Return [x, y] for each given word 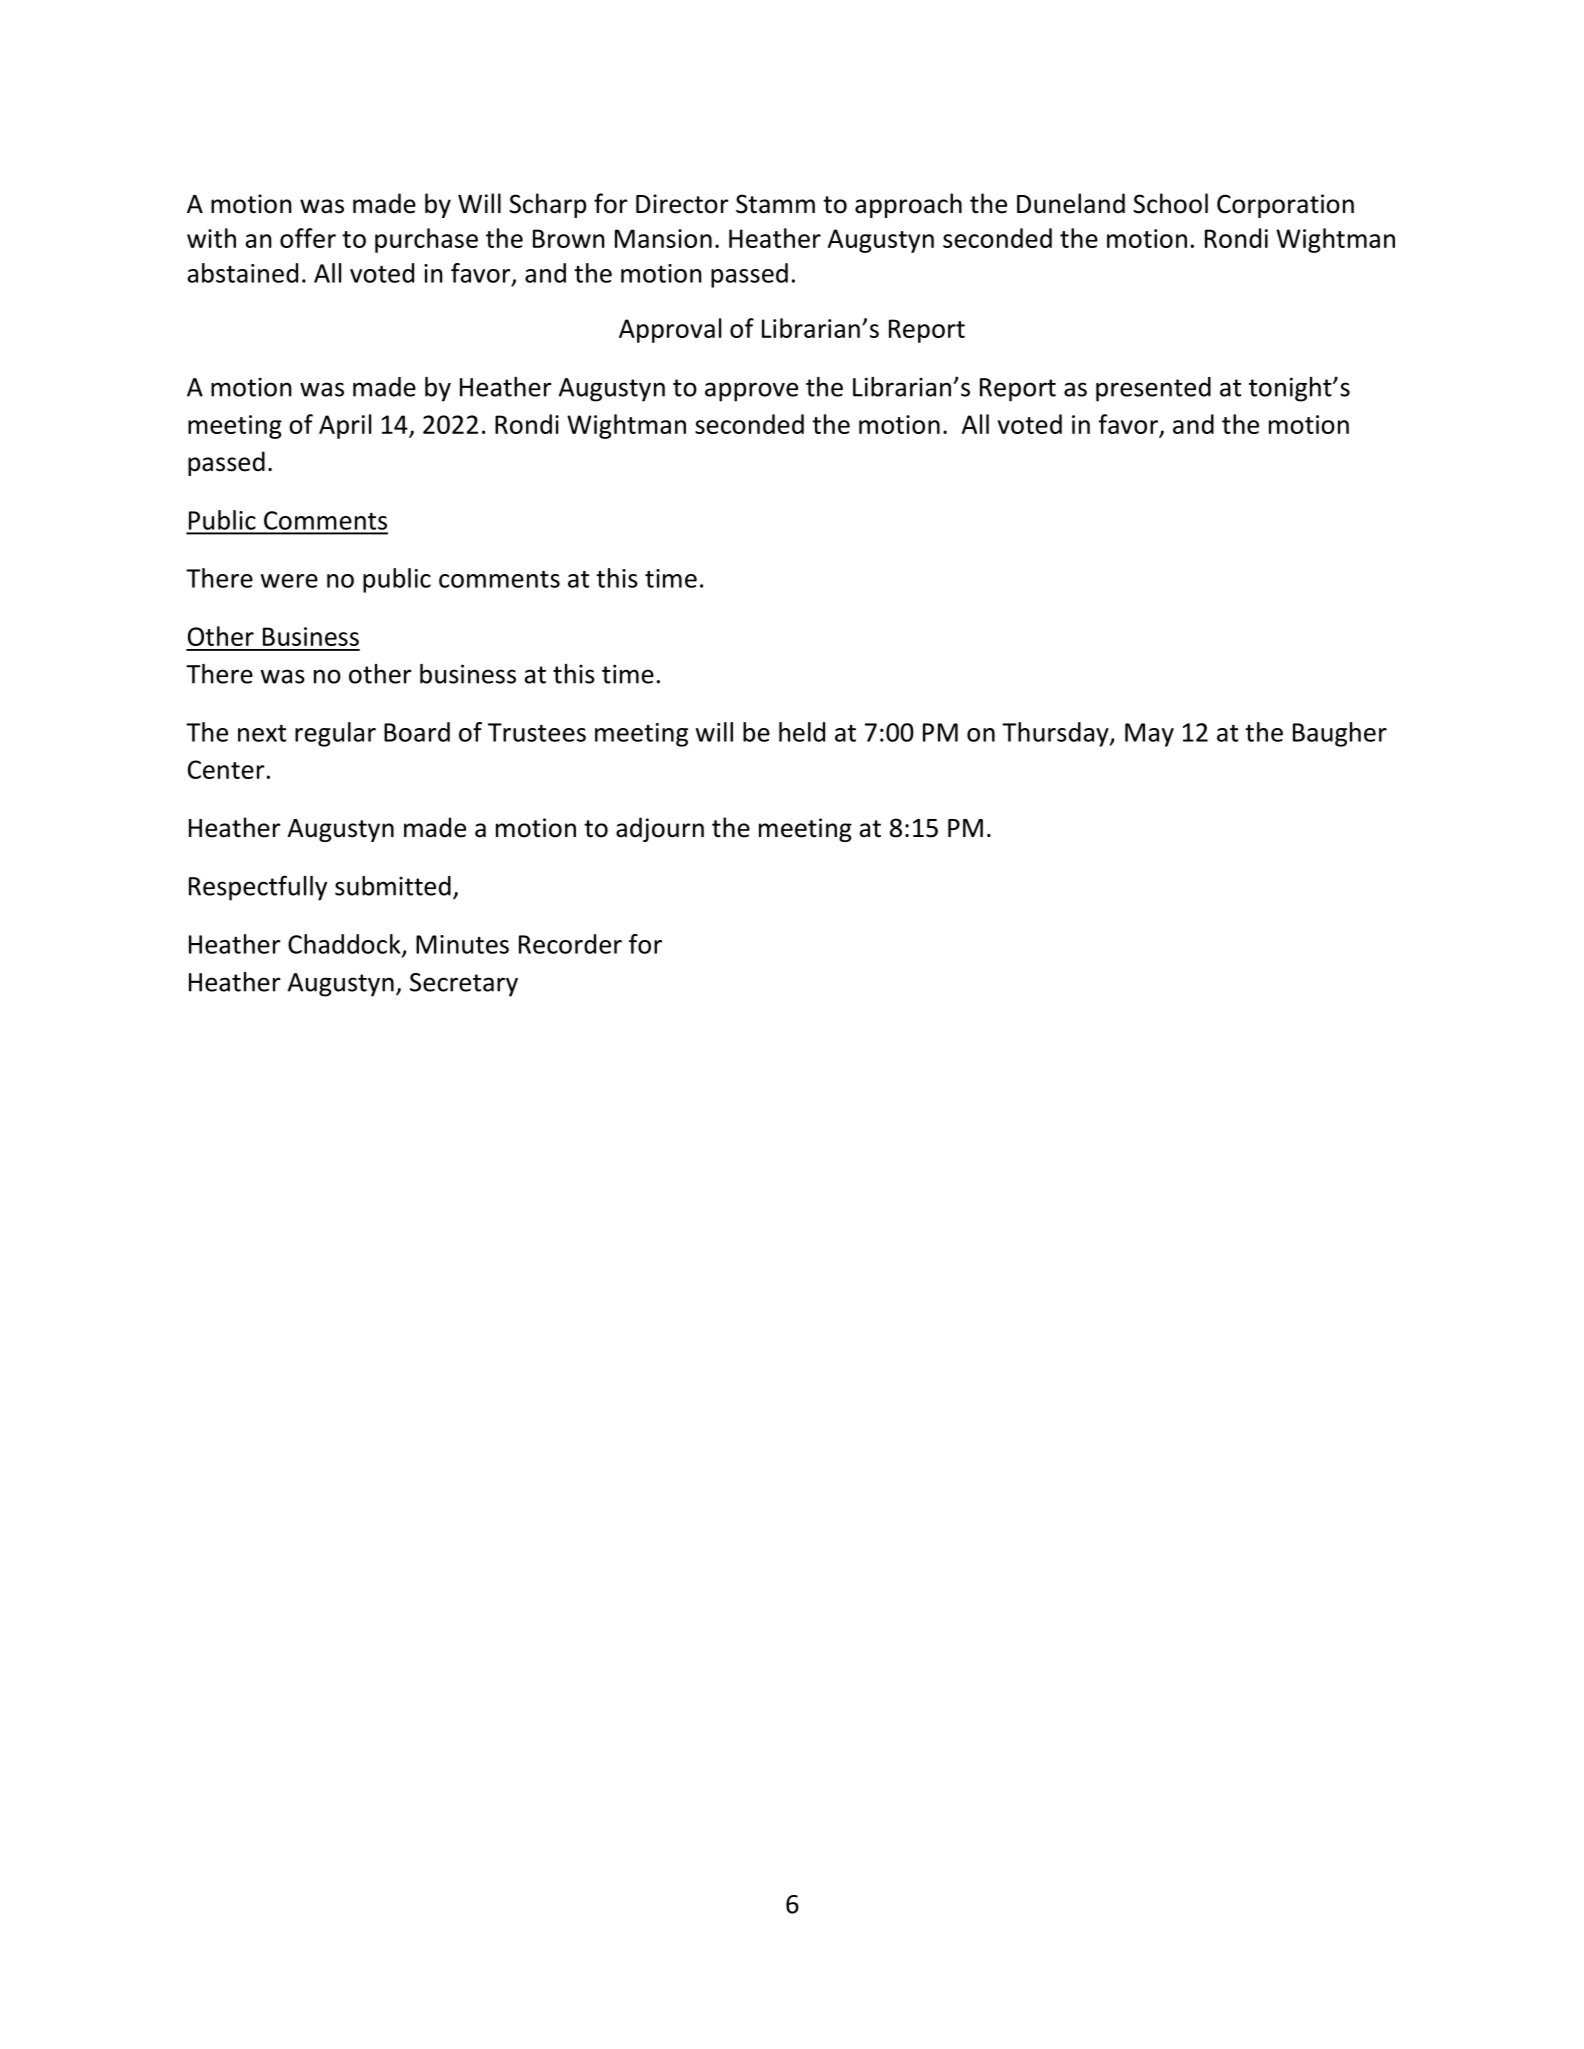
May [1149, 735]
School [1170, 203]
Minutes [462, 944]
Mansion [663, 238]
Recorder [570, 944]
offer [308, 238]
